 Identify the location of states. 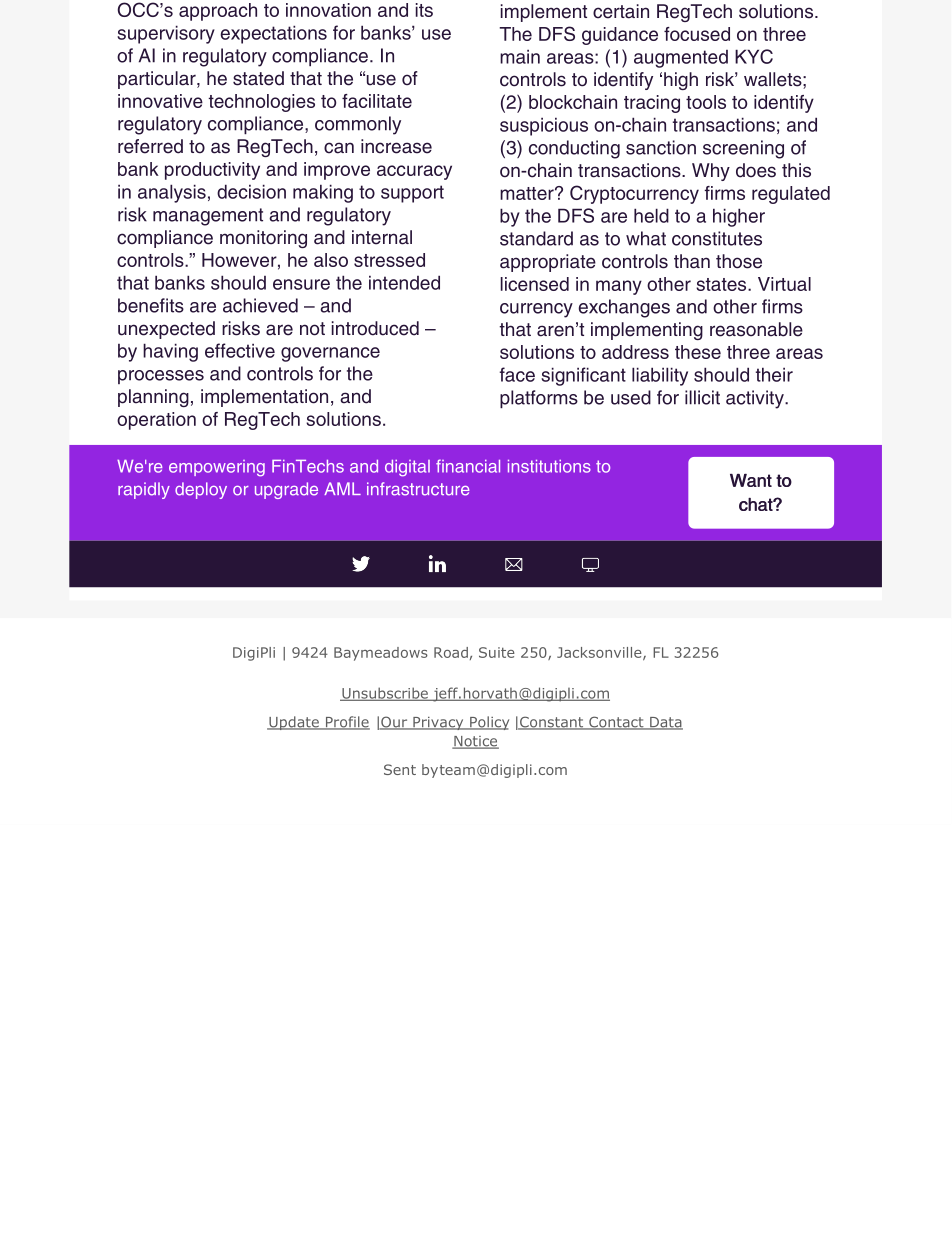
(722, 284).
